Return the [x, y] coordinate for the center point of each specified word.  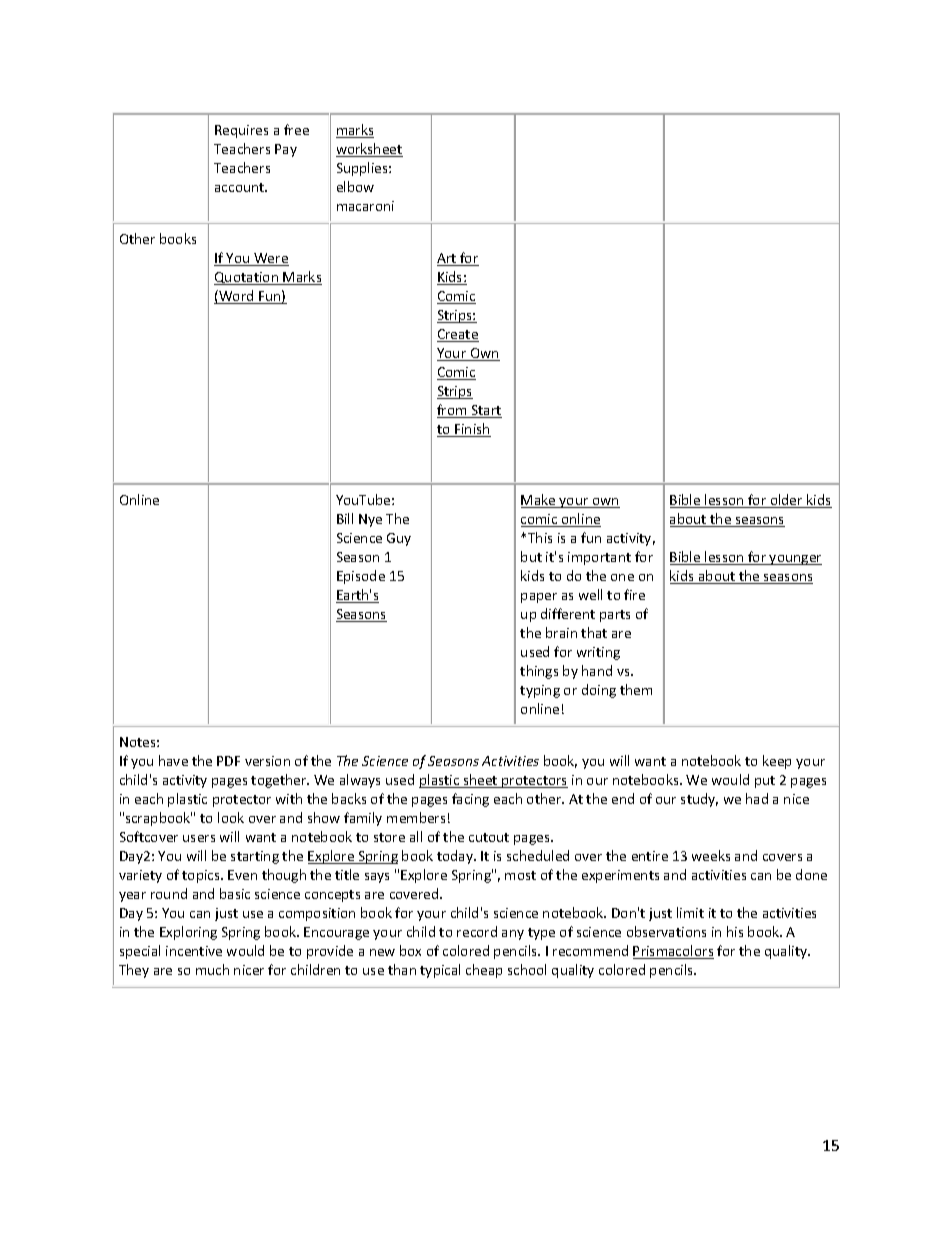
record [477, 931]
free [296, 129]
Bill [345, 518]
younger [795, 560]
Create [458, 335]
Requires [241, 131]
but [531, 556]
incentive [194, 951]
